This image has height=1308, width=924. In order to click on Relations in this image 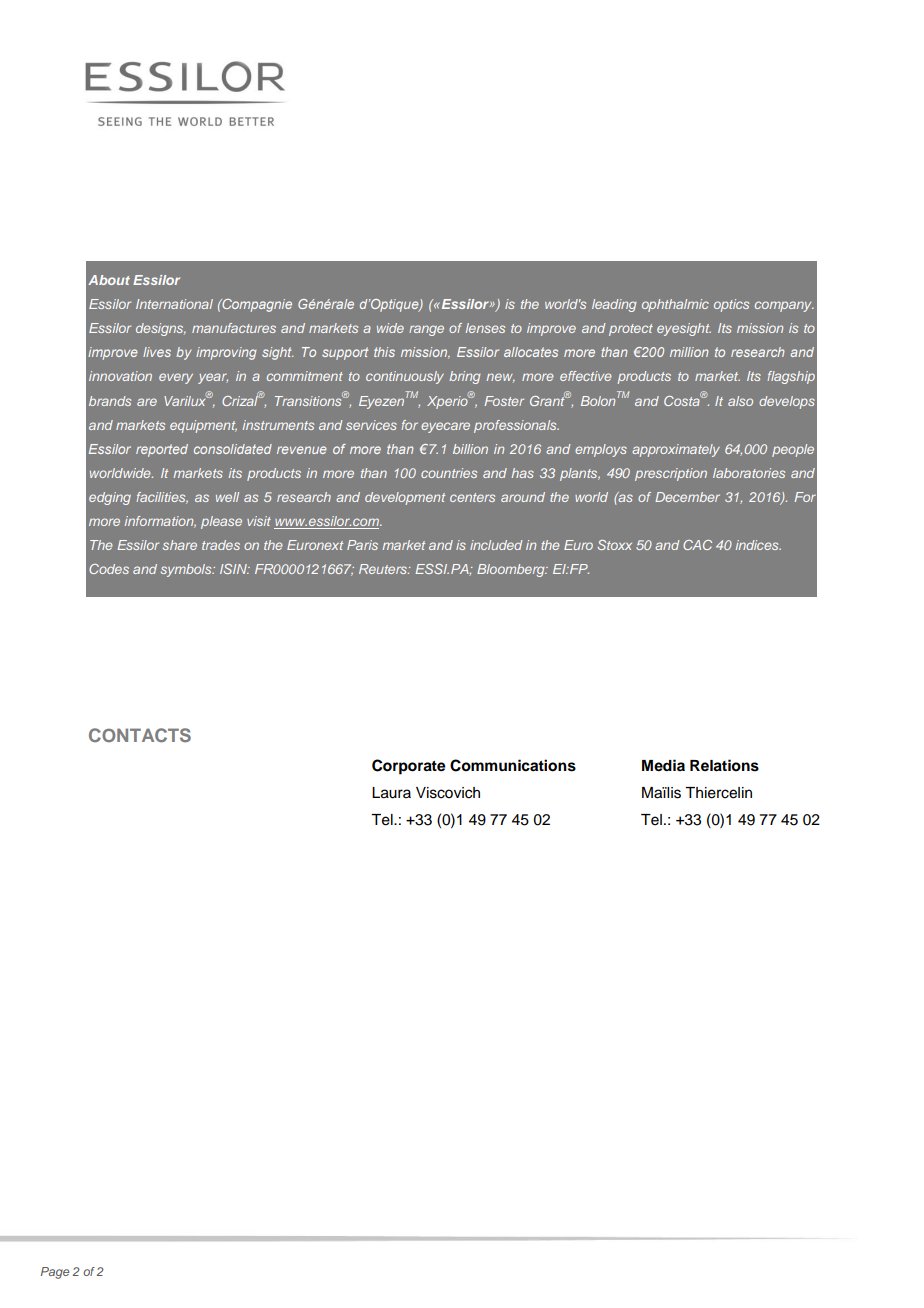, I will do `click(724, 765)`.
